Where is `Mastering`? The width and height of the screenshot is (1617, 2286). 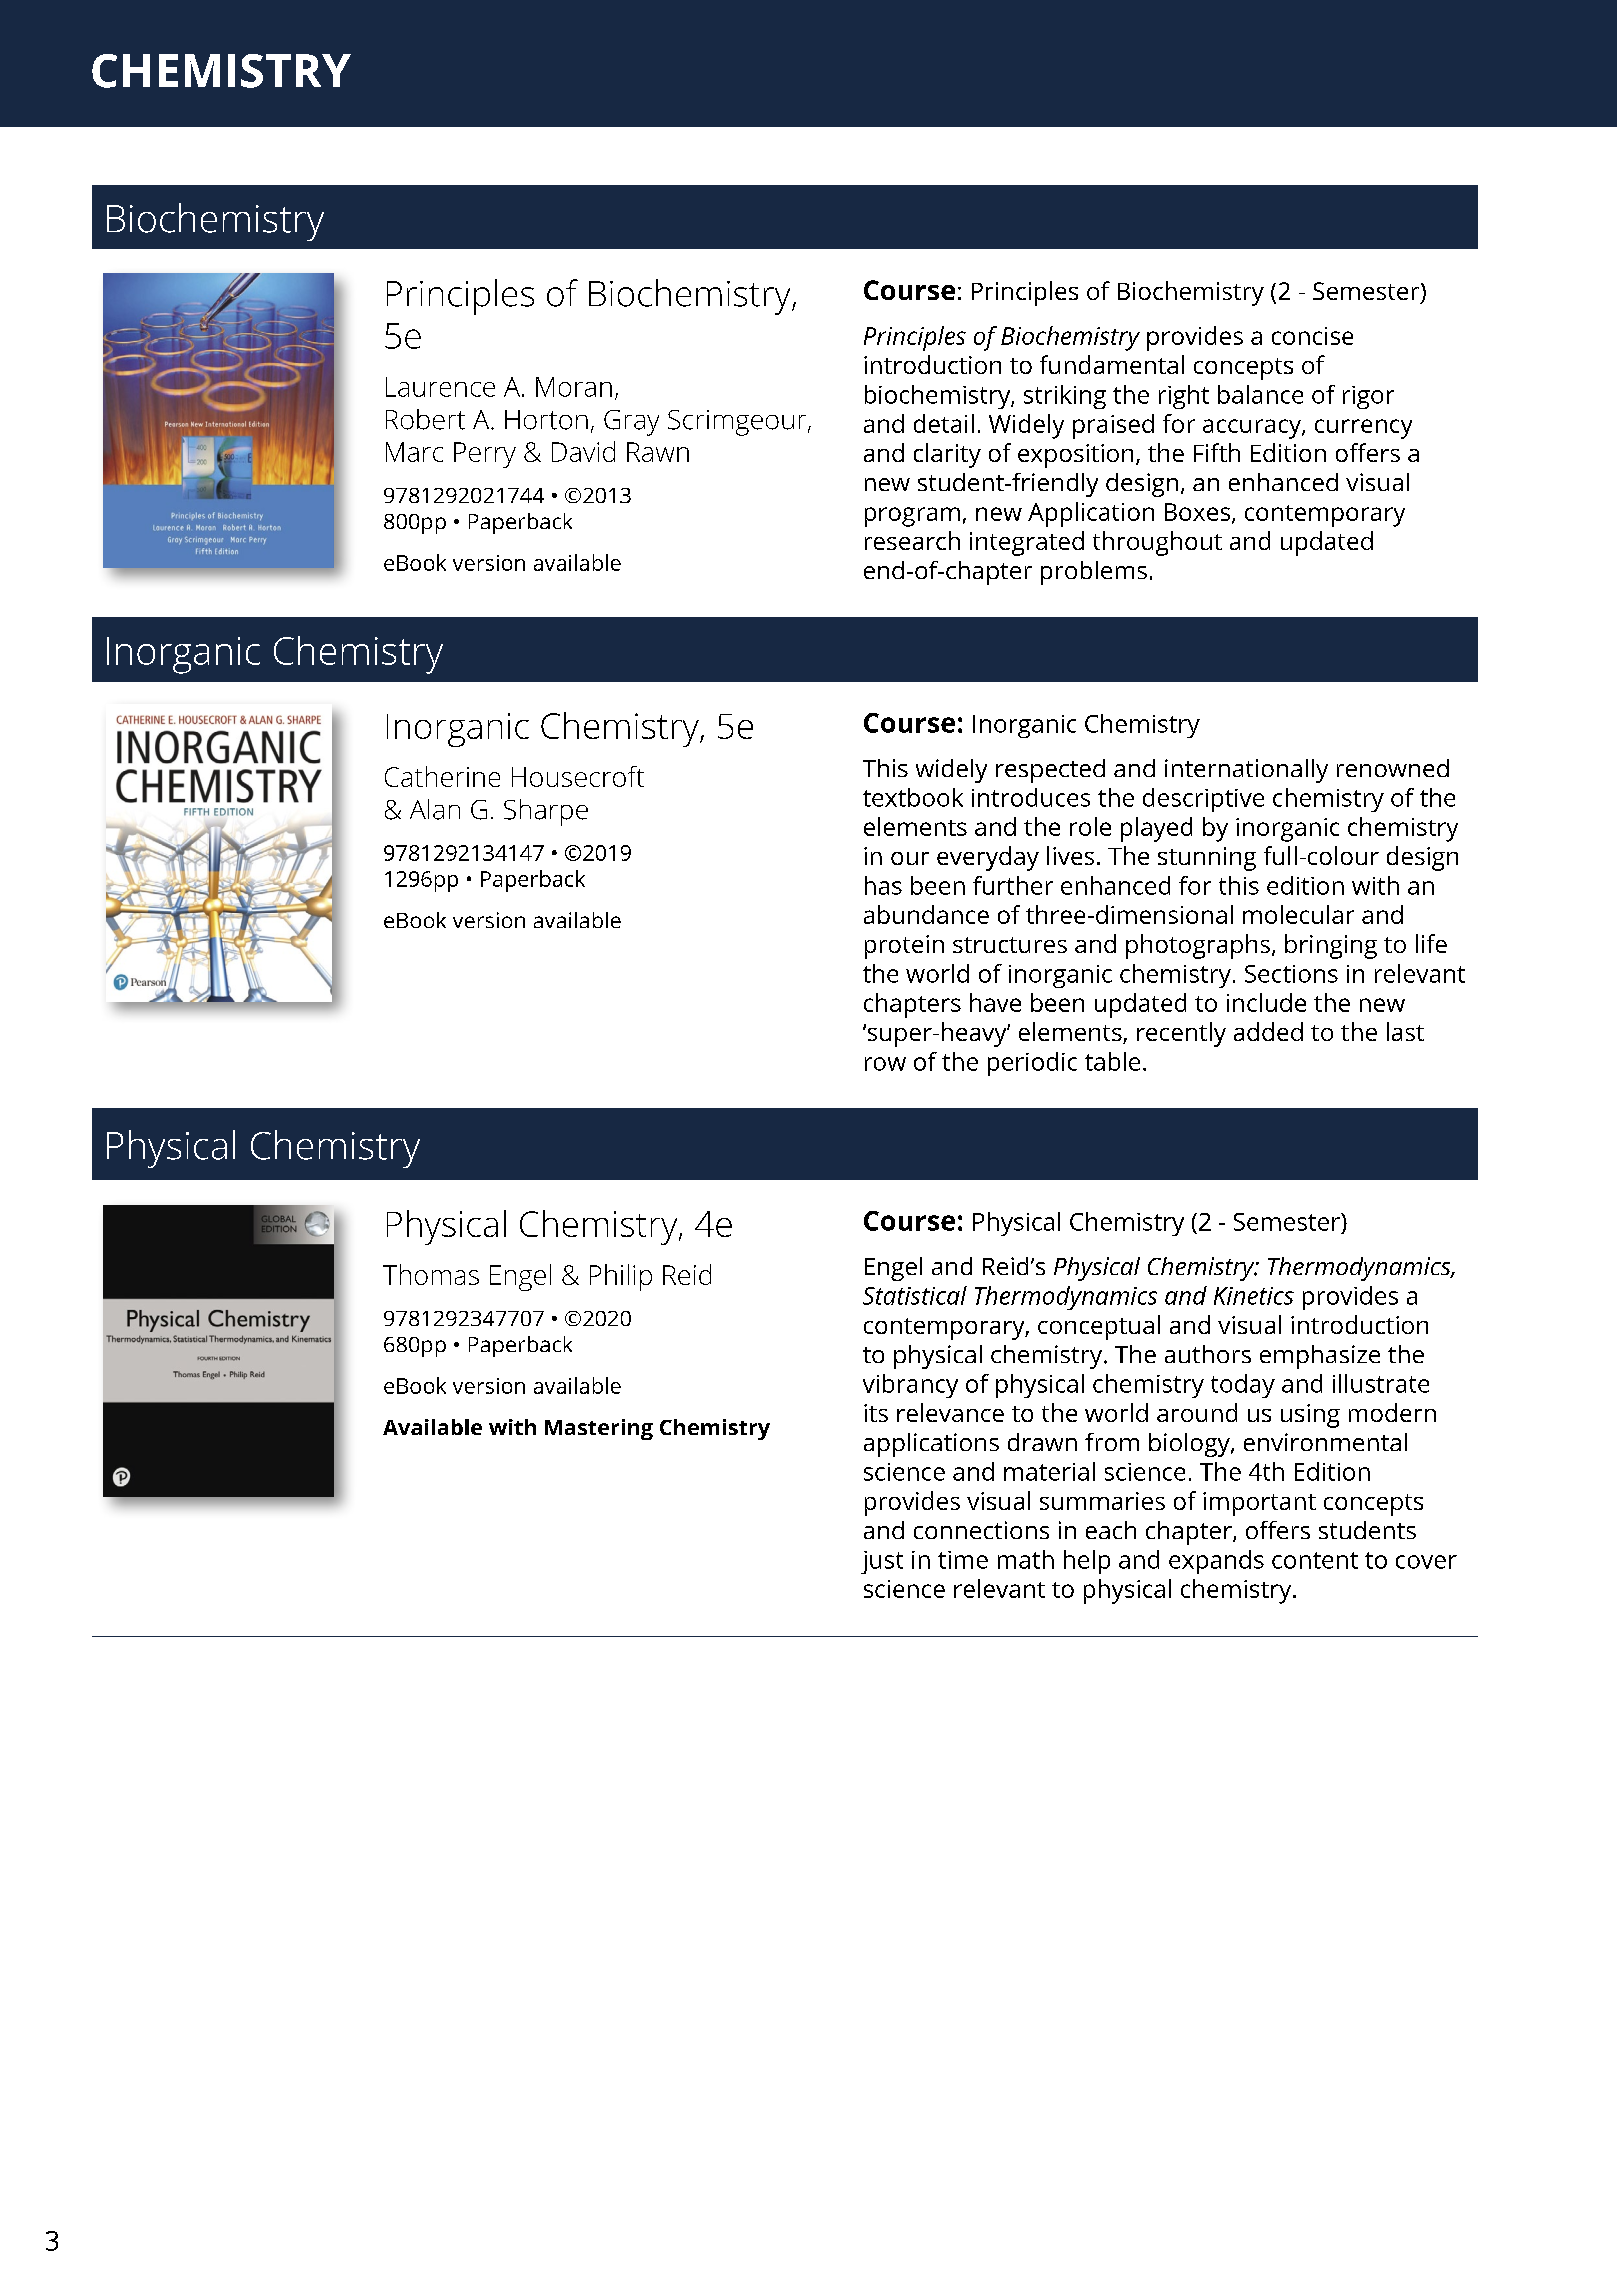 Mastering is located at coordinates (599, 1429).
